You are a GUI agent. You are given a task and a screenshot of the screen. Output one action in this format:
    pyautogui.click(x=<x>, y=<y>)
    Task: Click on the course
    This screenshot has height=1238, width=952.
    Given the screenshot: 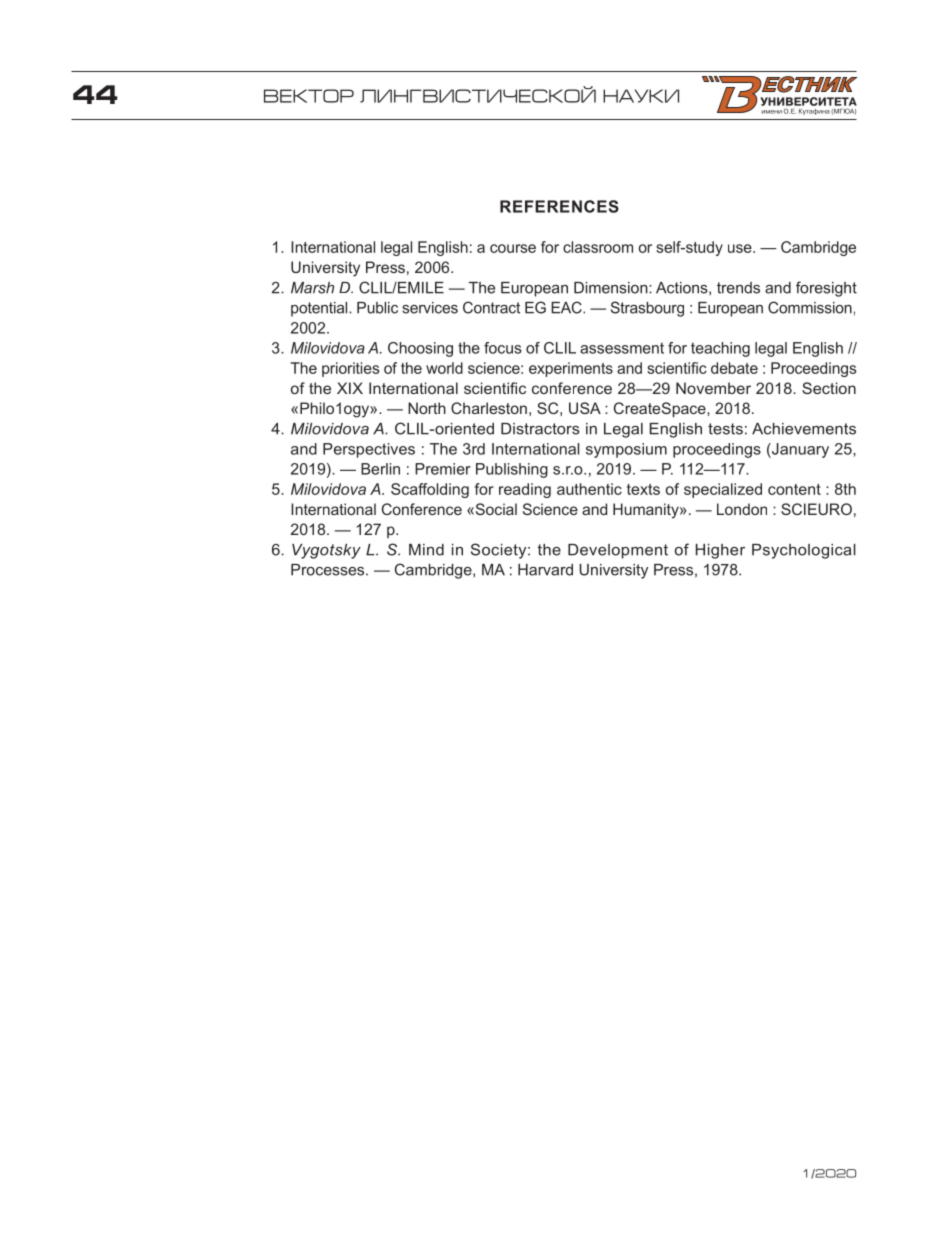 What is the action you would take?
    pyautogui.click(x=513, y=248)
